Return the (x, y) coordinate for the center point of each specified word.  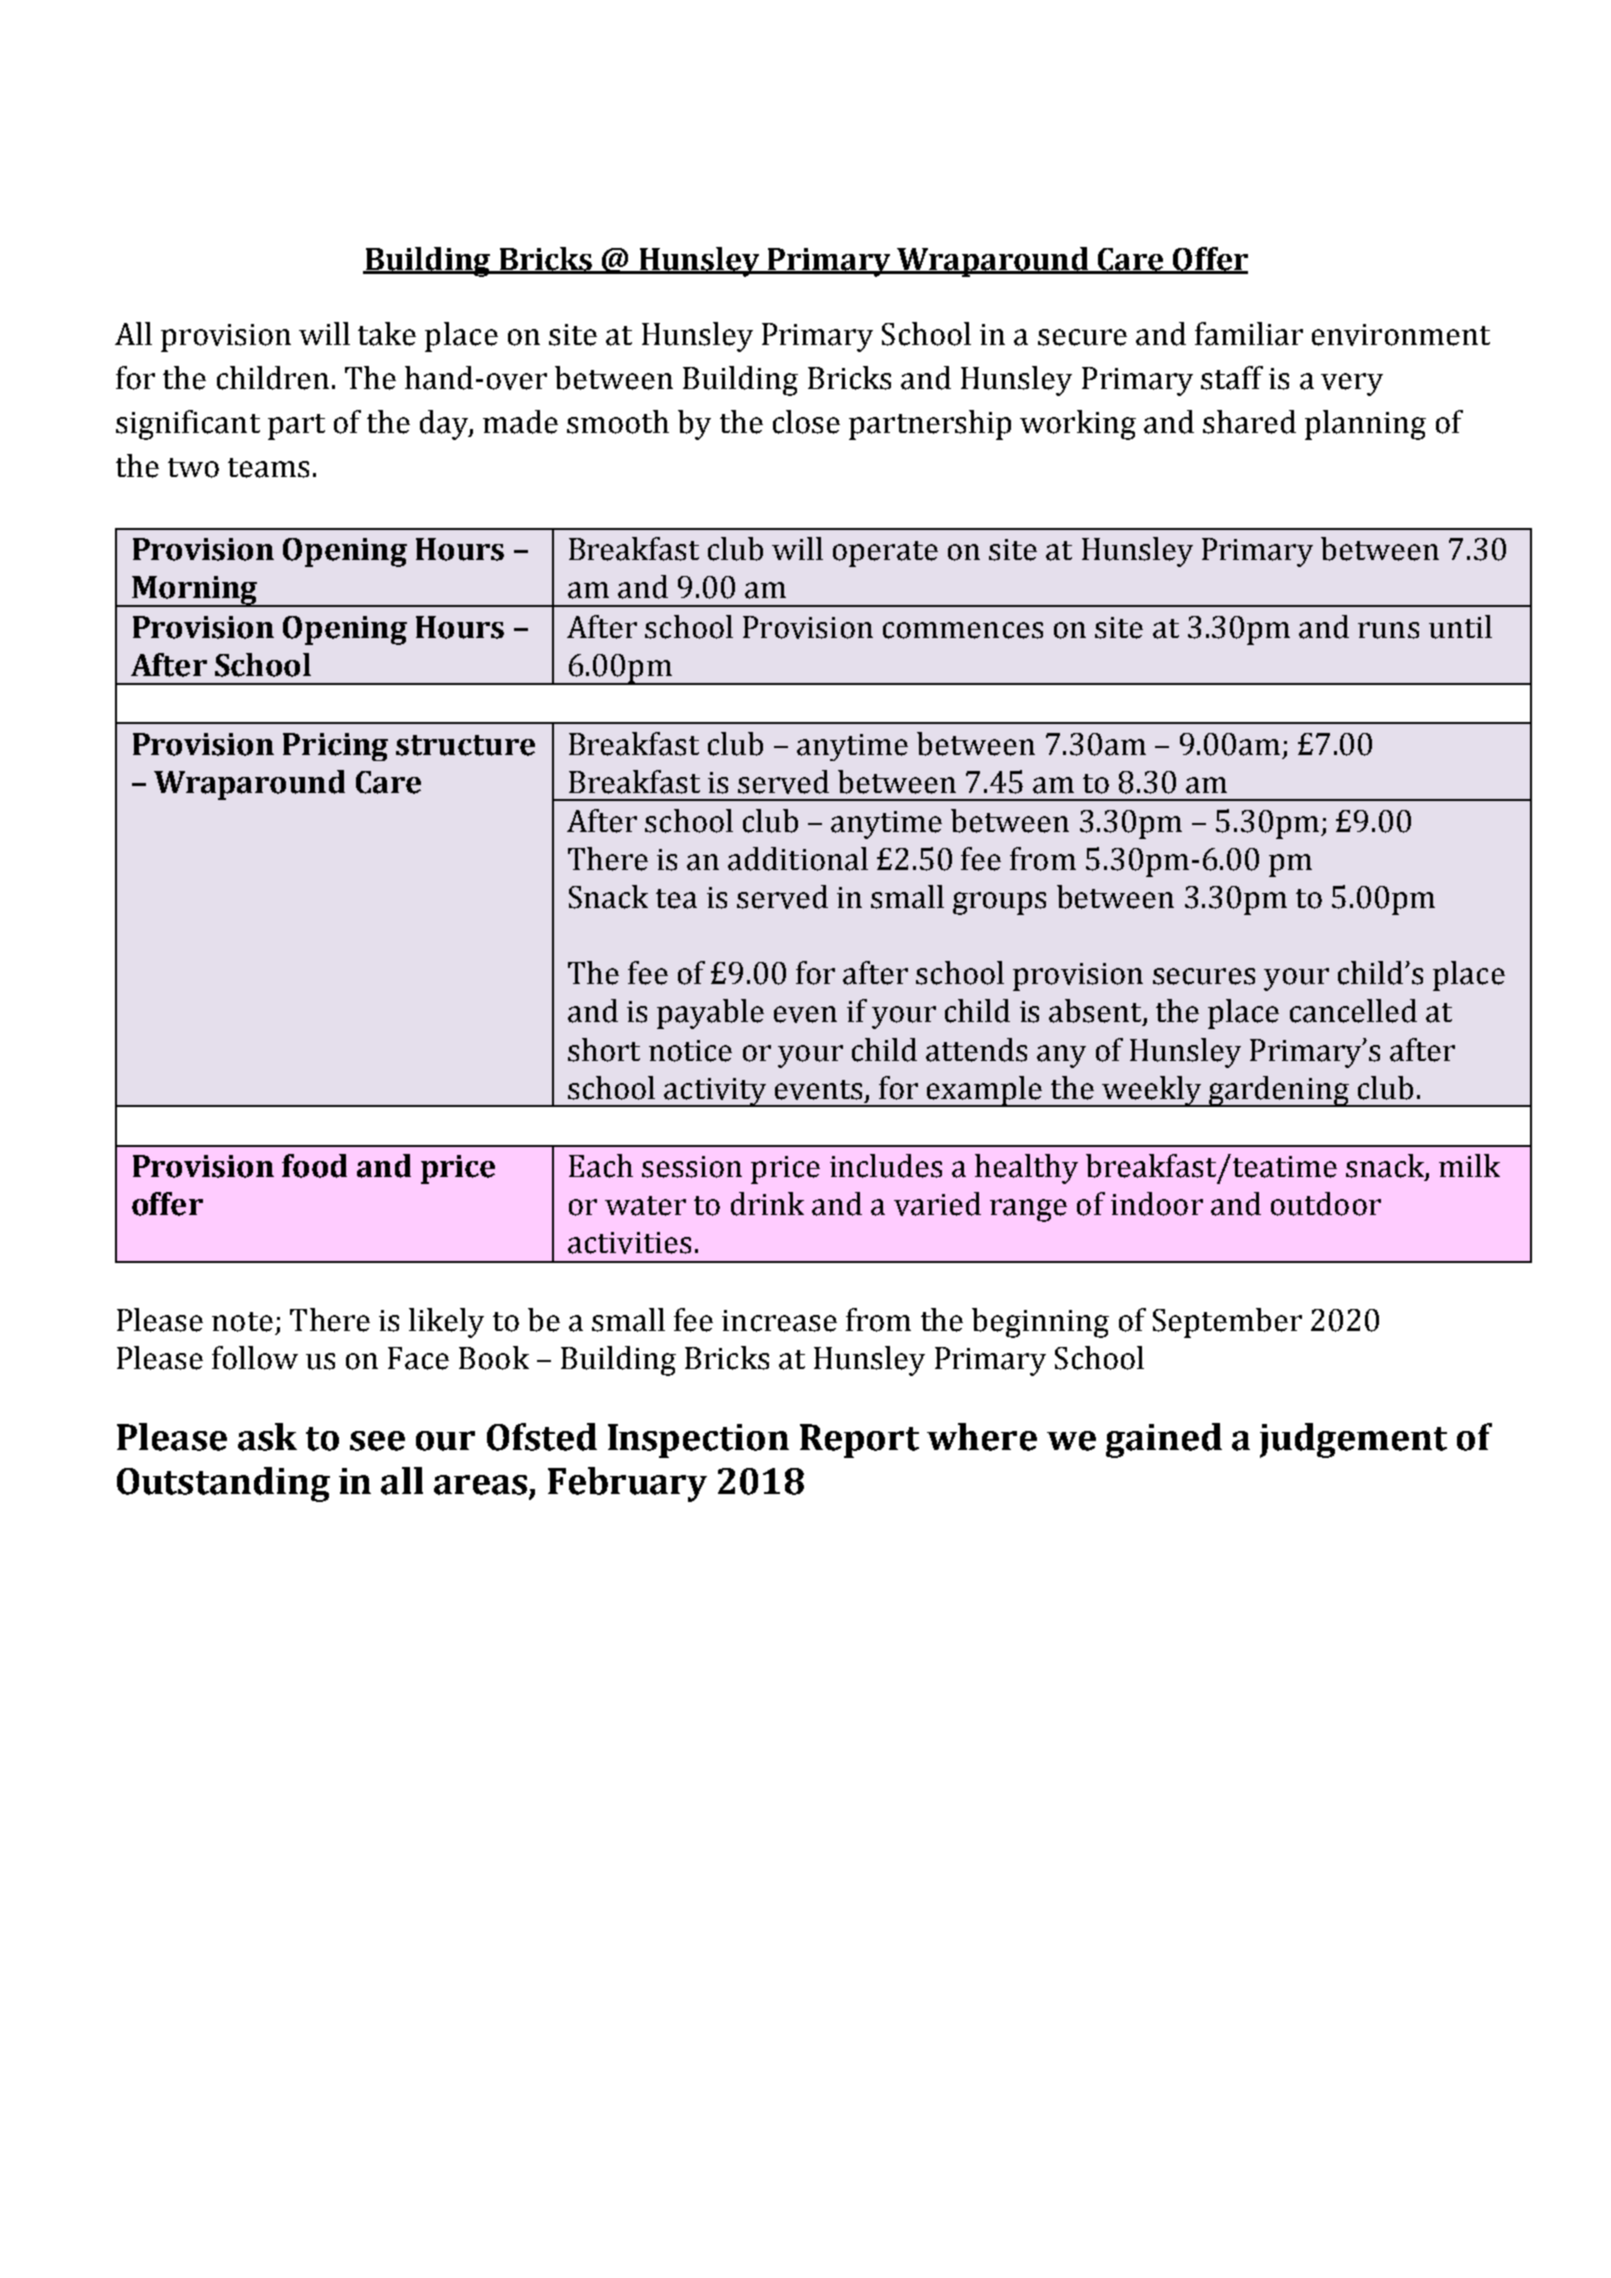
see (377, 1441)
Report (859, 1441)
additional (798, 859)
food (314, 1166)
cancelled (1353, 1011)
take (387, 334)
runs (1388, 630)
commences (963, 630)
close (806, 422)
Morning (195, 591)
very (1352, 384)
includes (886, 1166)
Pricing (335, 747)
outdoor (1326, 1204)
